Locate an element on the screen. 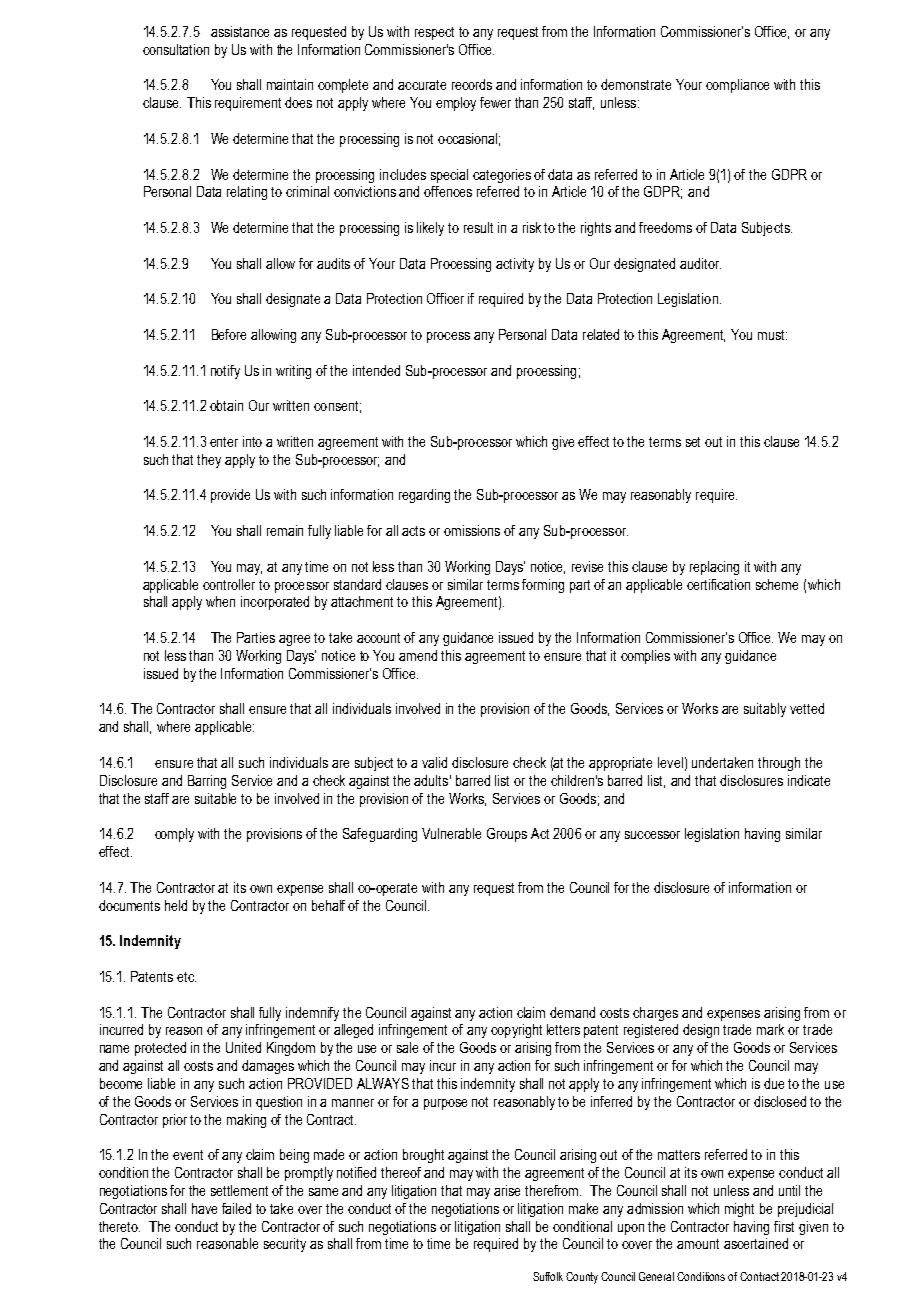 The image size is (924, 1308). arise is located at coordinates (507, 1190).
